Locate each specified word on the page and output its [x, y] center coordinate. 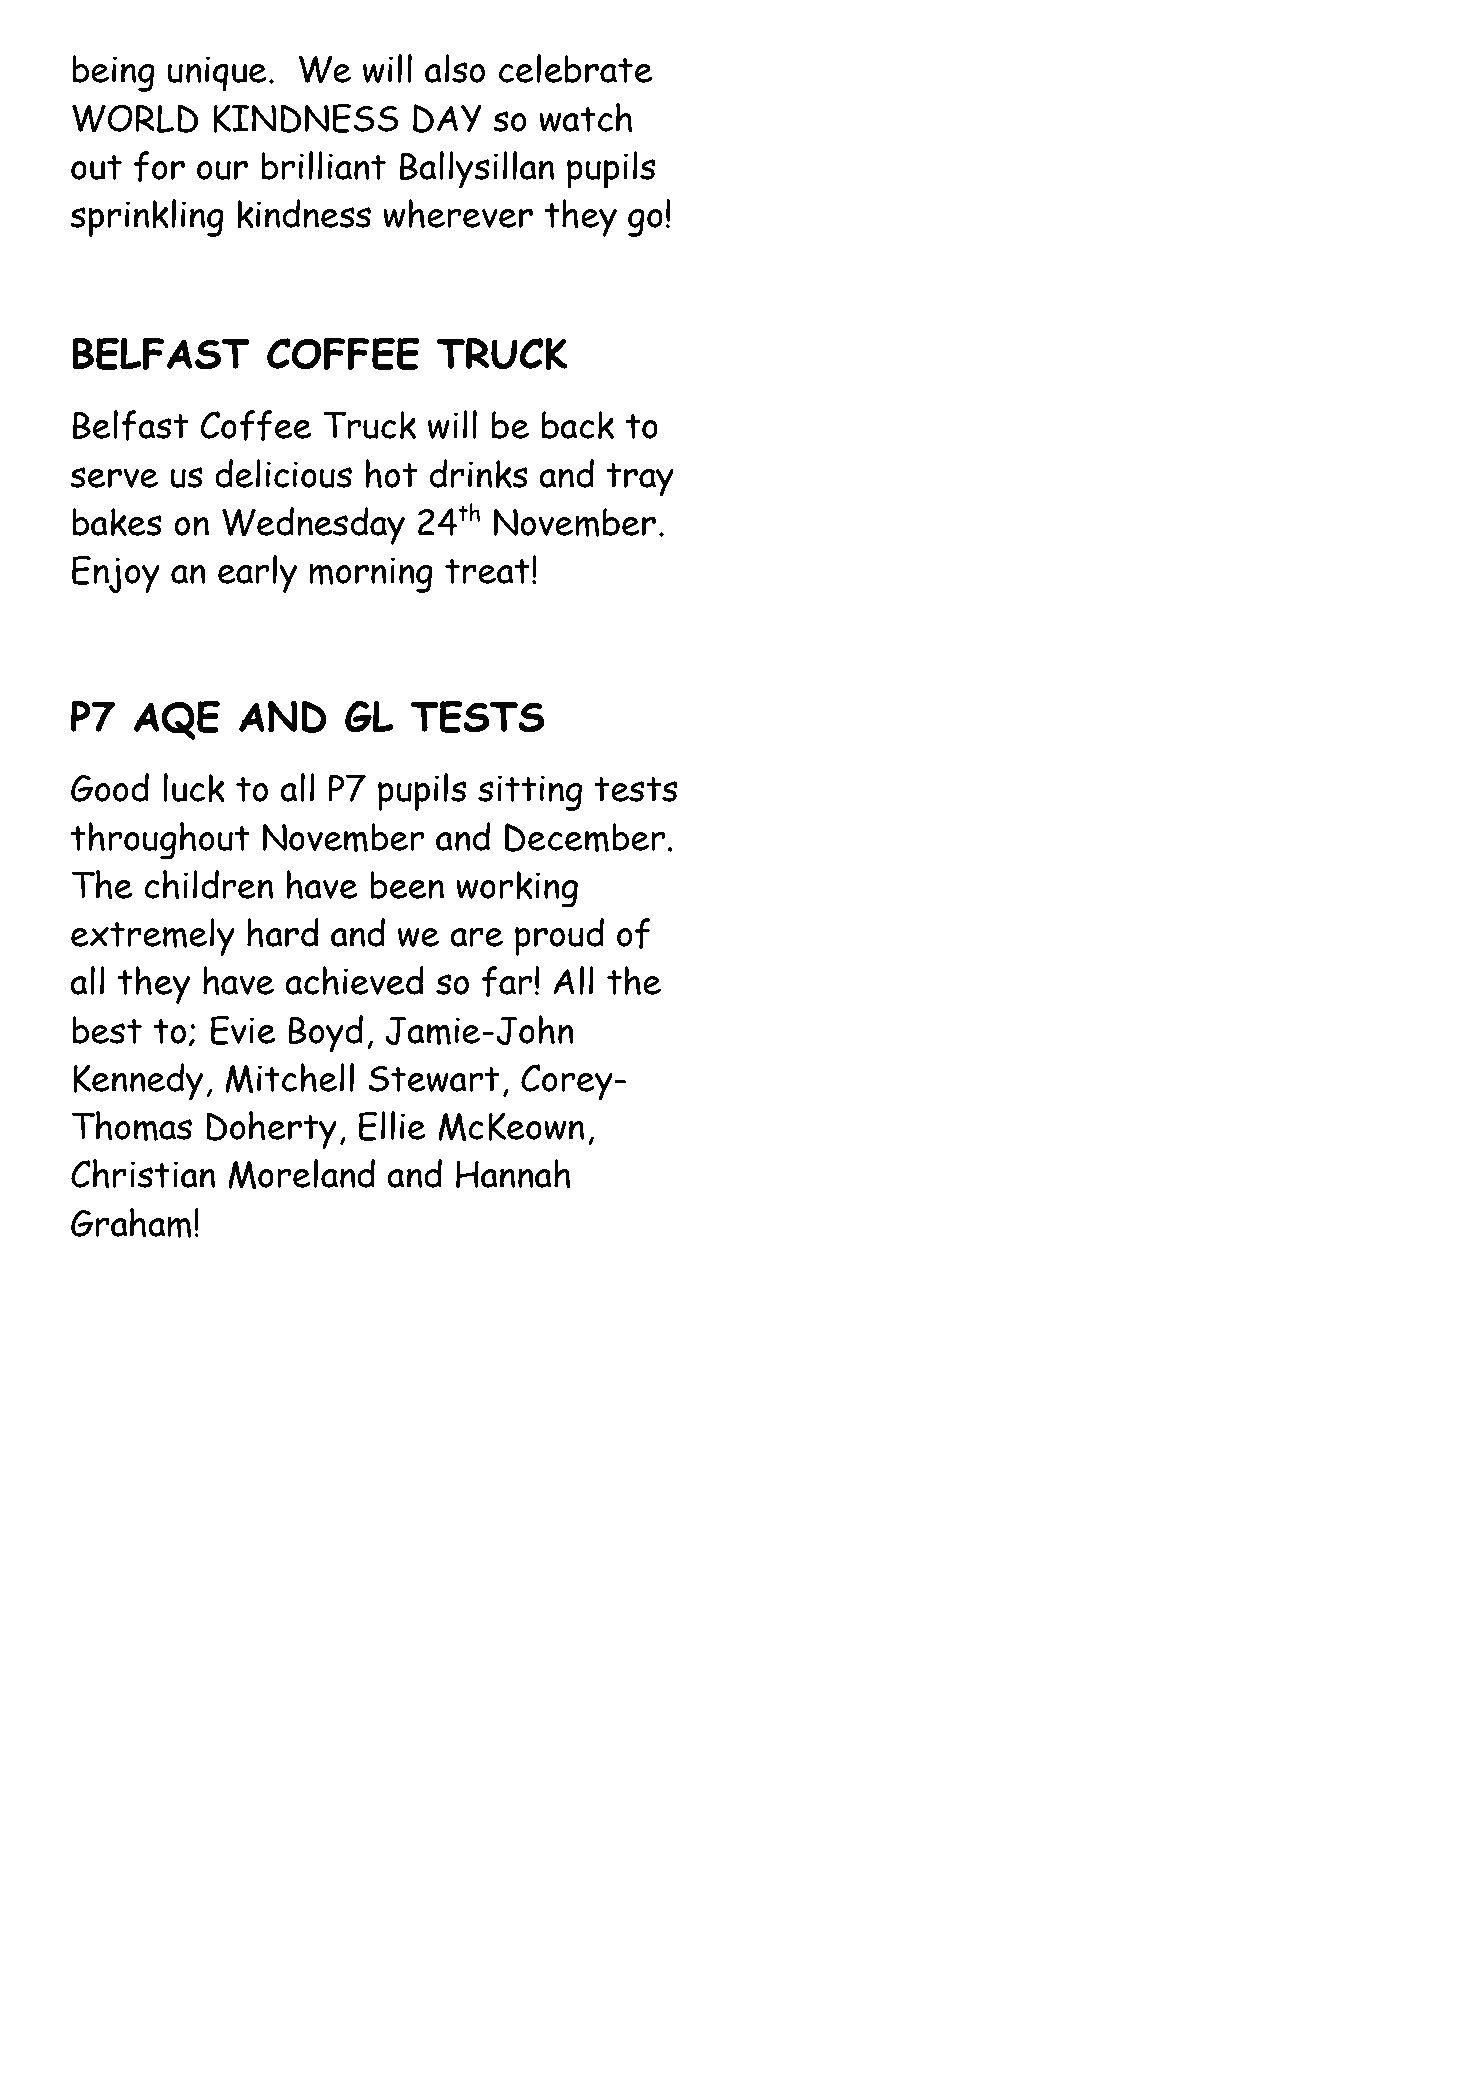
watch [585, 117]
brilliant [323, 165]
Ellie [392, 1126]
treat [487, 571]
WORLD [135, 118]
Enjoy [116, 575]
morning [371, 575]
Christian [143, 1173]
